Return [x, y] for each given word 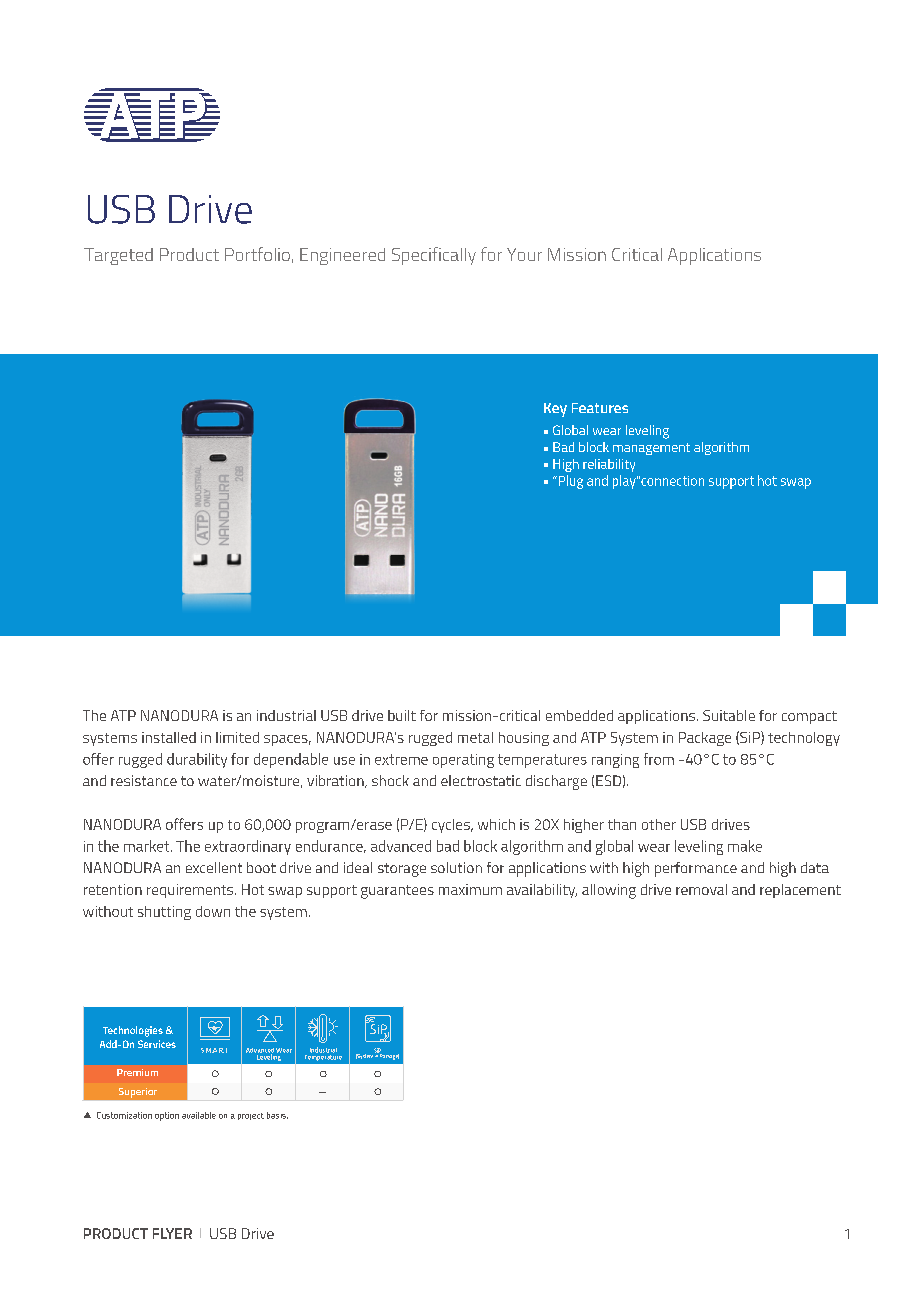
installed [169, 737]
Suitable [729, 715]
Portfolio [257, 254]
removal [701, 889]
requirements [190, 891]
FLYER [172, 1233]
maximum [470, 889]
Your [524, 254]
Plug [569, 482]
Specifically [434, 256]
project [251, 1116]
